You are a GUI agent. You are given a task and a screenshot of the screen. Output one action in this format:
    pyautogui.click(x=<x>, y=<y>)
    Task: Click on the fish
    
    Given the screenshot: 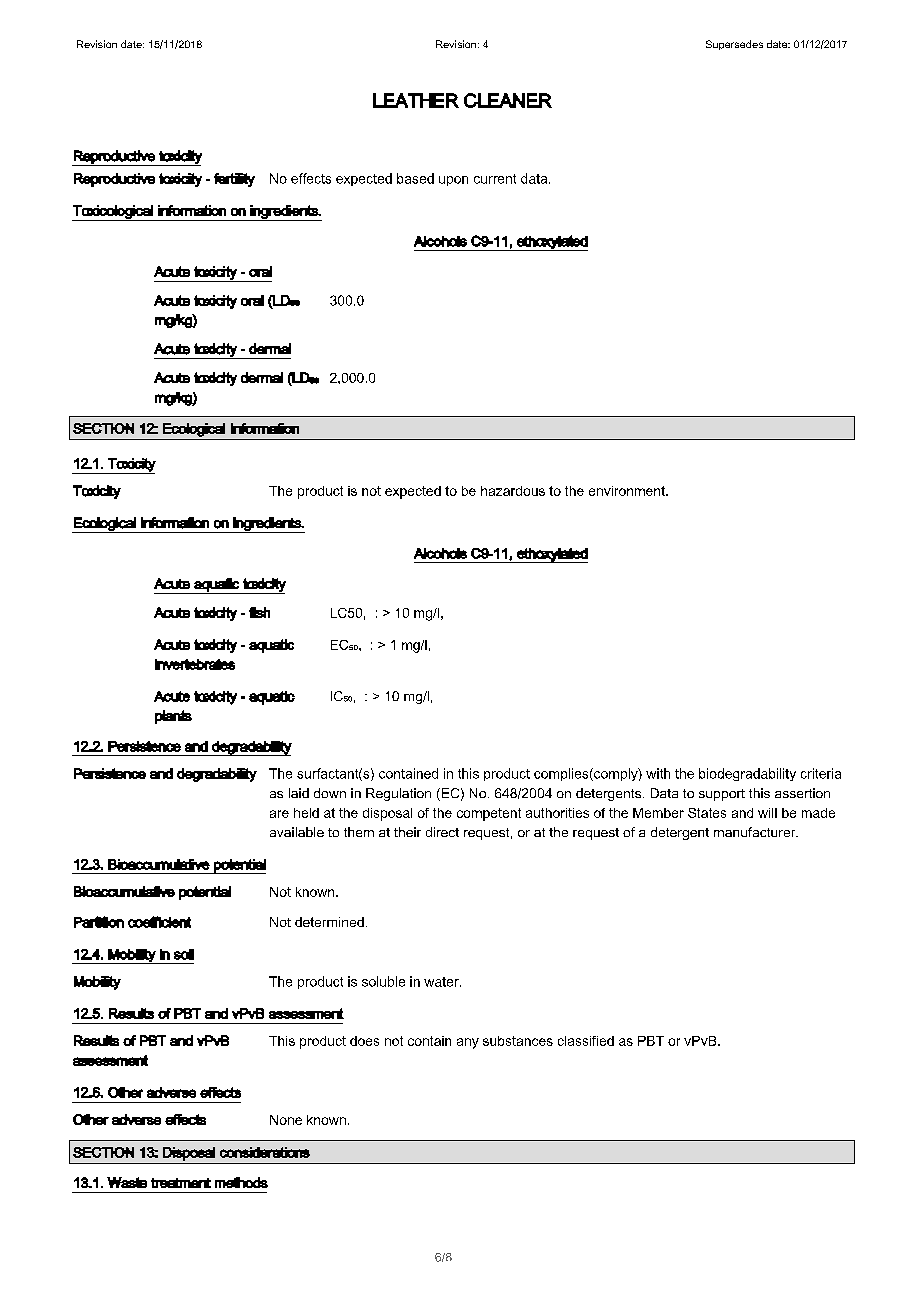 What is the action you would take?
    pyautogui.click(x=259, y=612)
